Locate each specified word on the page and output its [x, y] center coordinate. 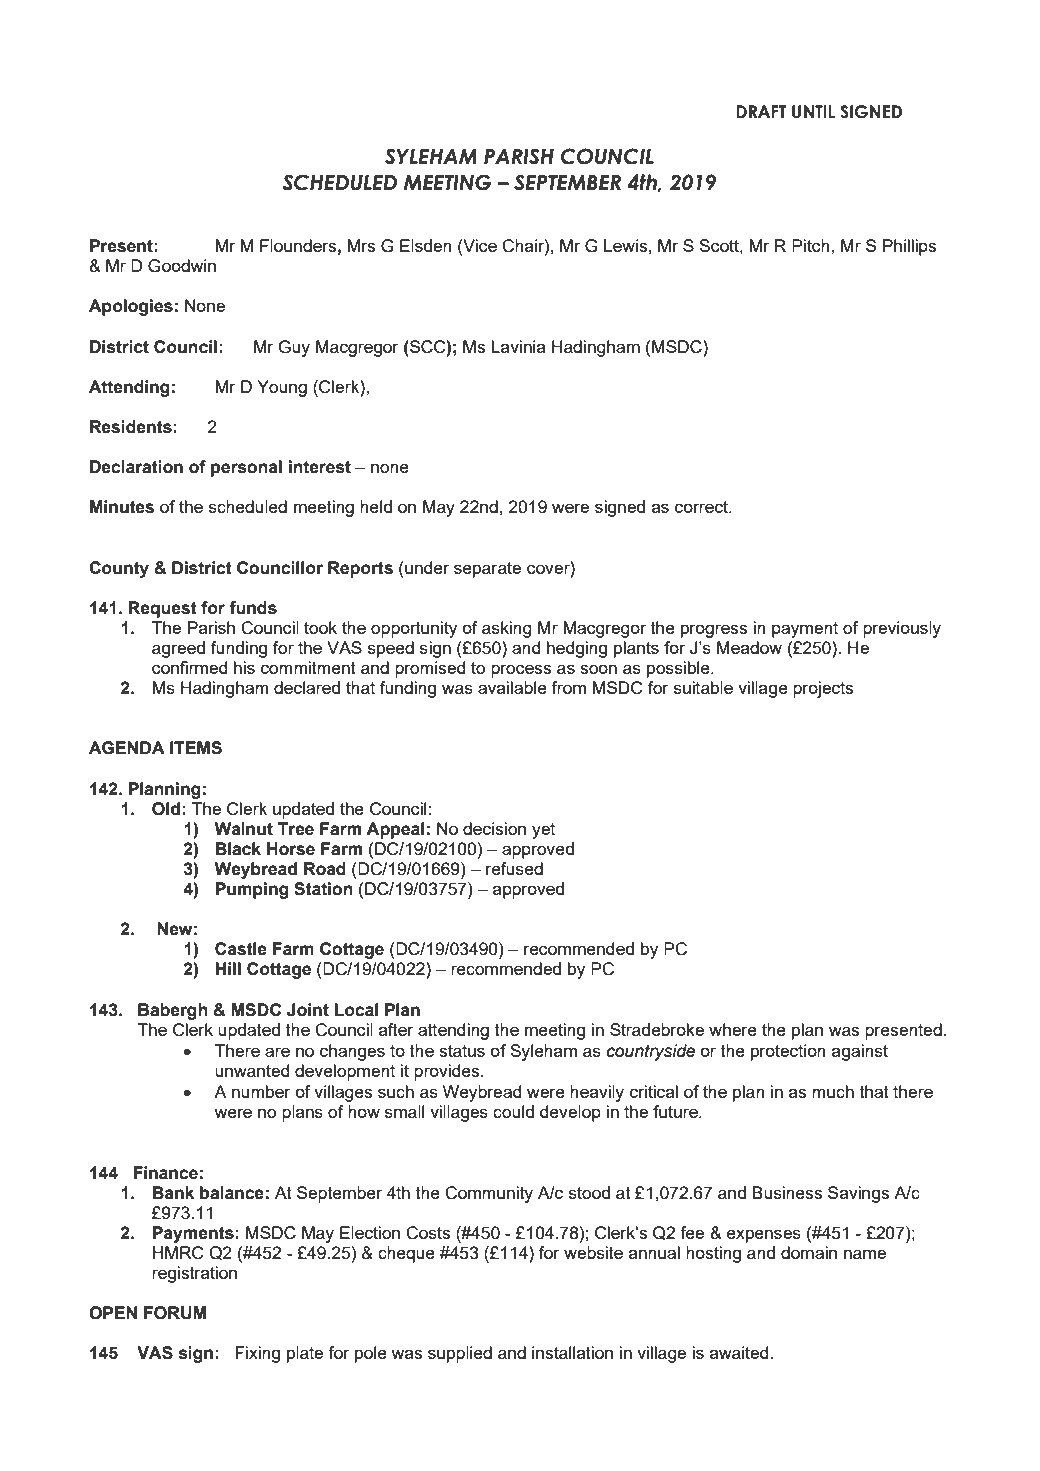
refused [514, 868]
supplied [460, 1354]
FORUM [175, 1313]
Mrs [361, 245]
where [733, 1029]
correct [703, 507]
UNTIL [813, 112]
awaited [740, 1352]
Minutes [122, 507]
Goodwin [182, 266]
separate [487, 570]
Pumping [252, 890]
